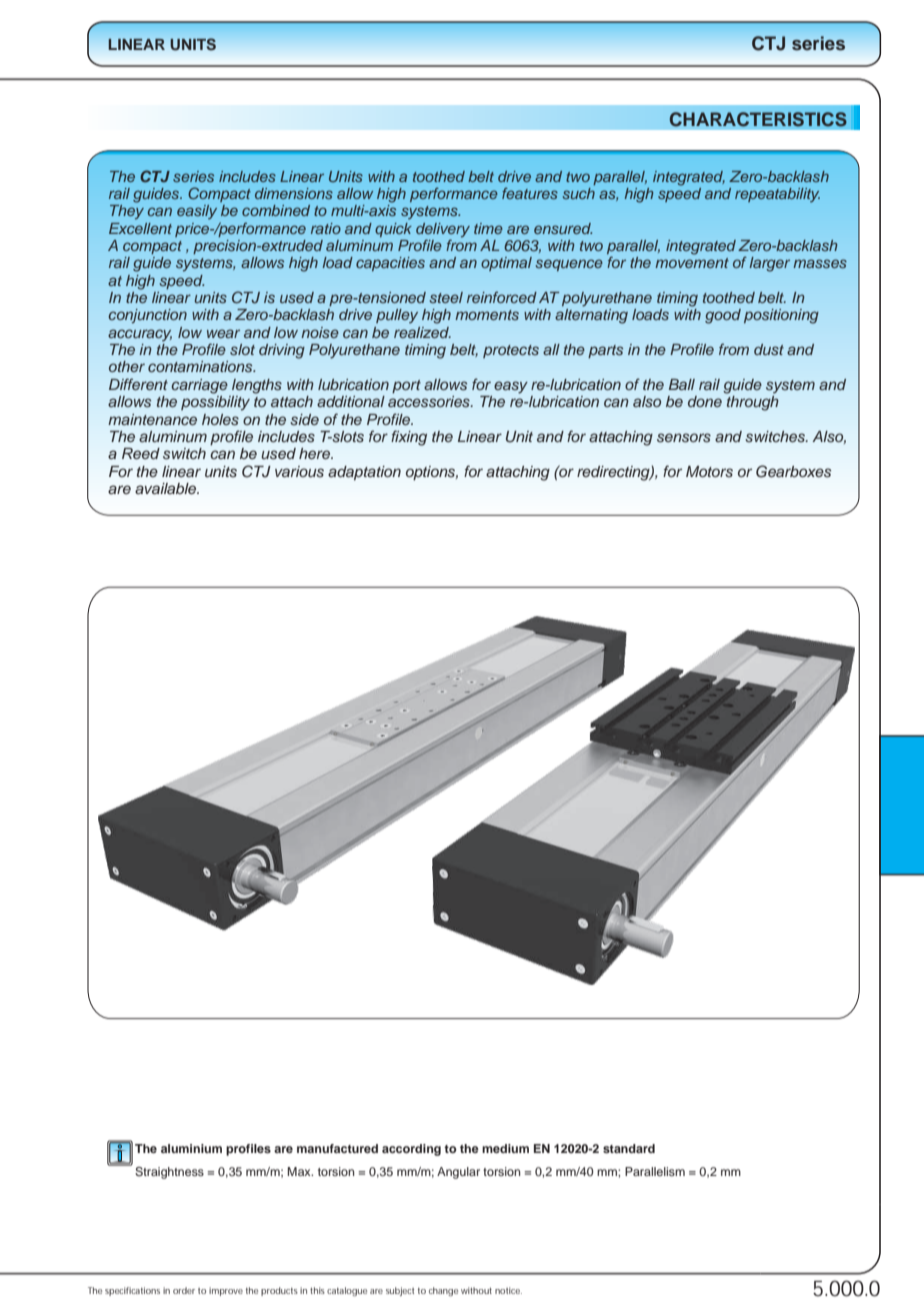  I want to click on improve, so click(226, 1291).
